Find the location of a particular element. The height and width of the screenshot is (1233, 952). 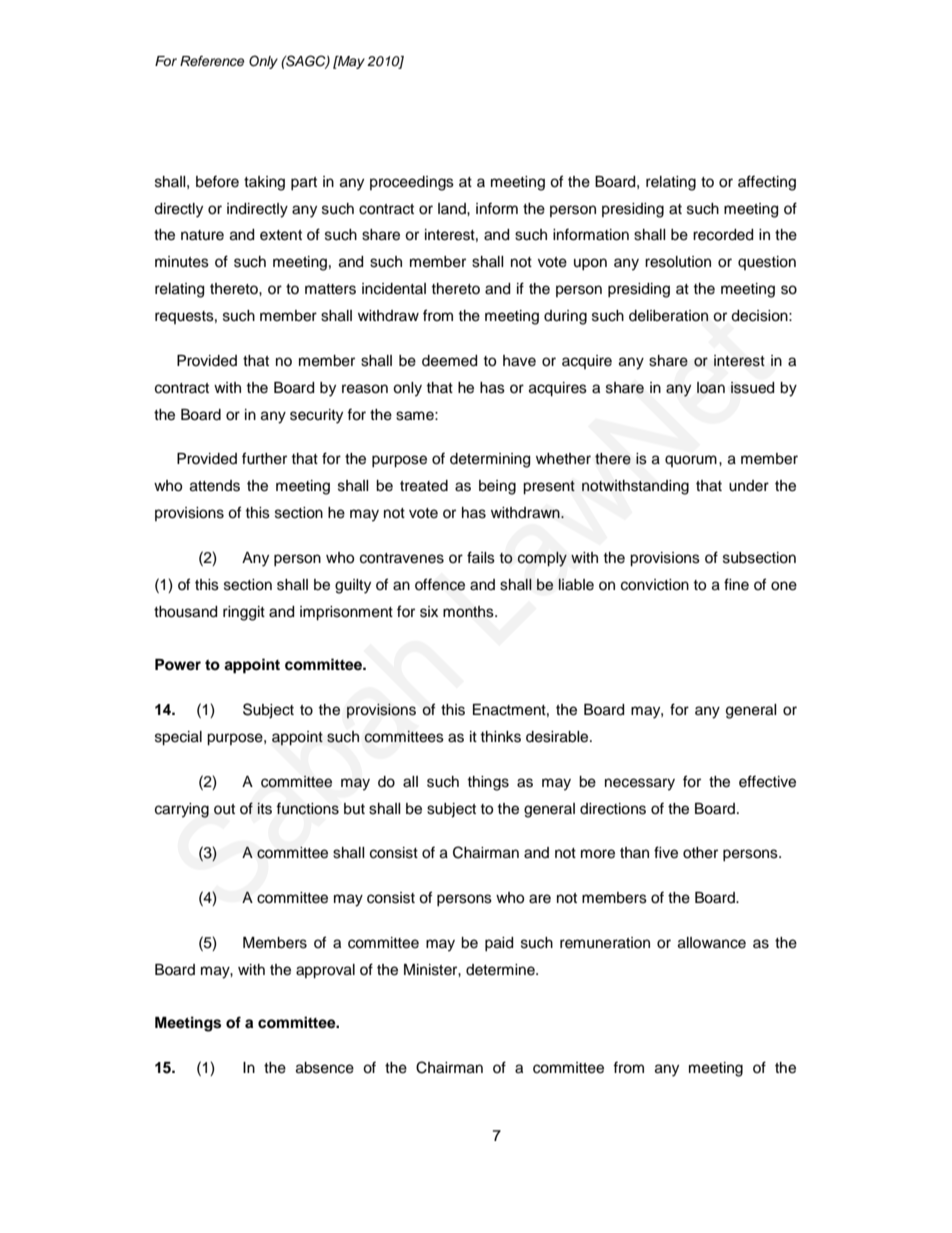

affecting is located at coordinates (767, 183).
